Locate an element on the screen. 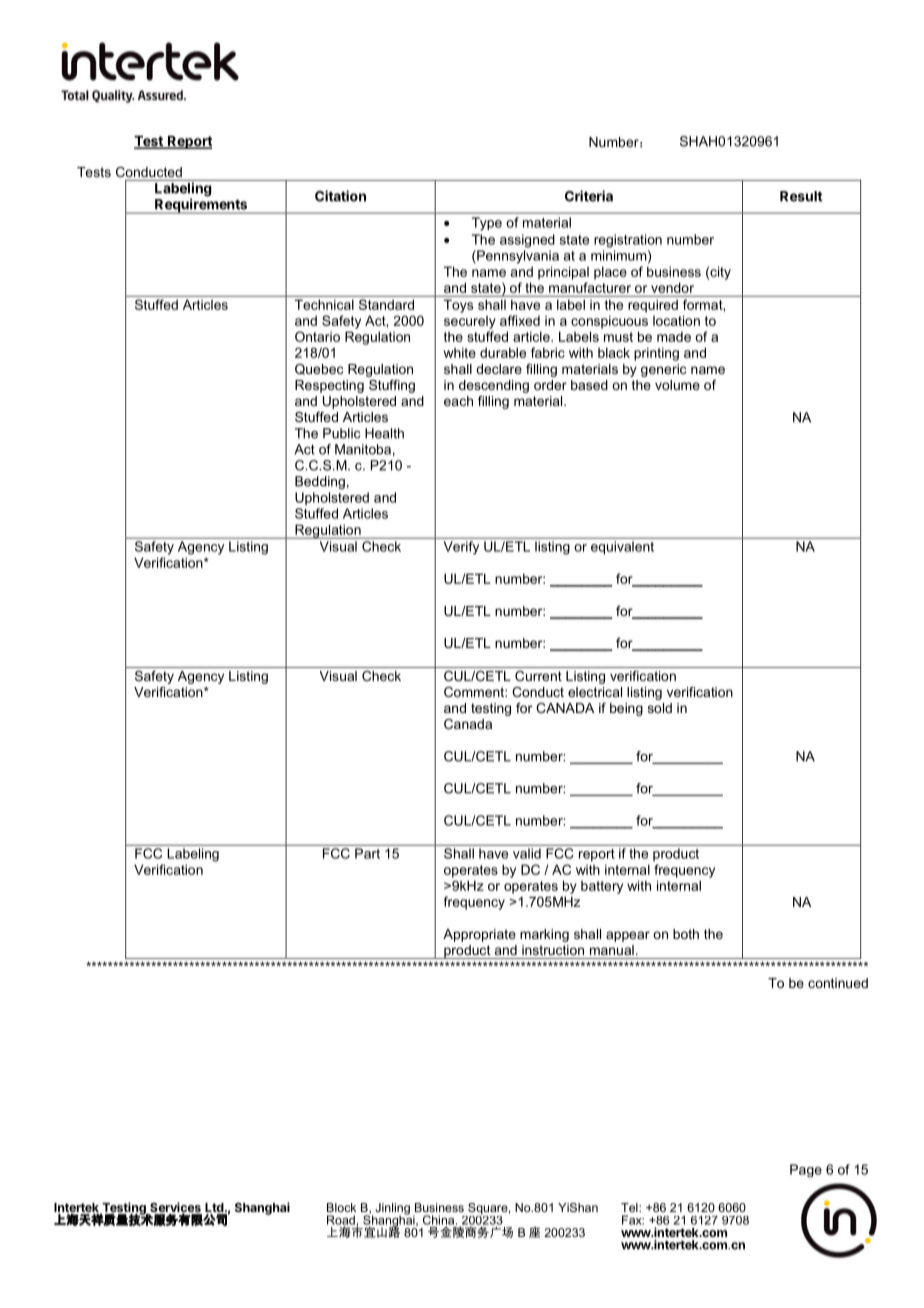 This screenshot has width=924, height=1308. both is located at coordinates (686, 934).
